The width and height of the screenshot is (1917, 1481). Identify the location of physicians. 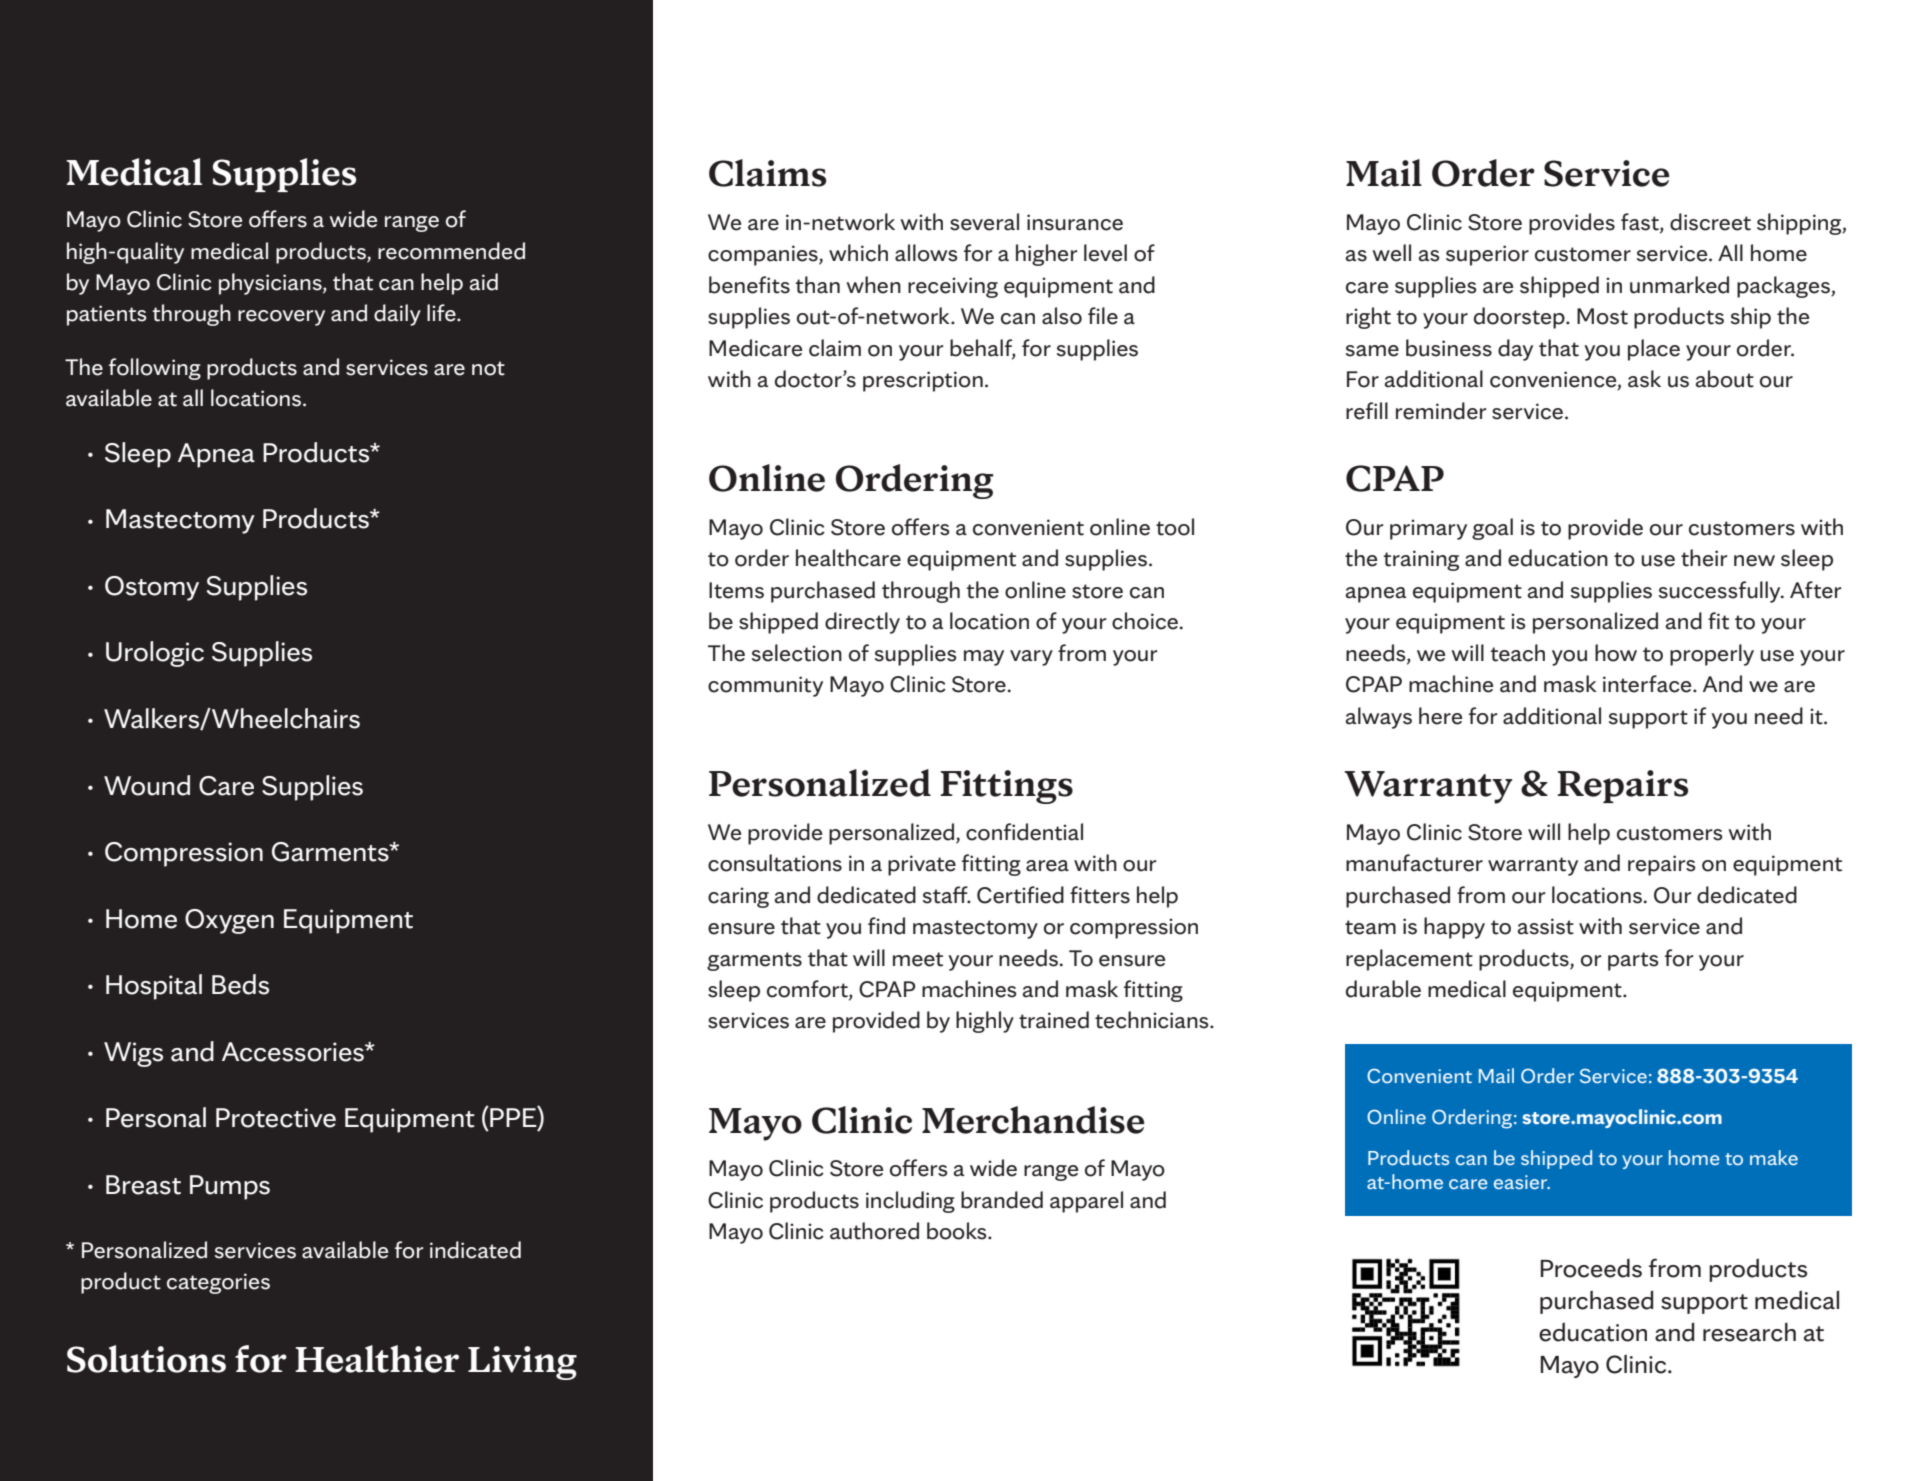
(271, 284).
